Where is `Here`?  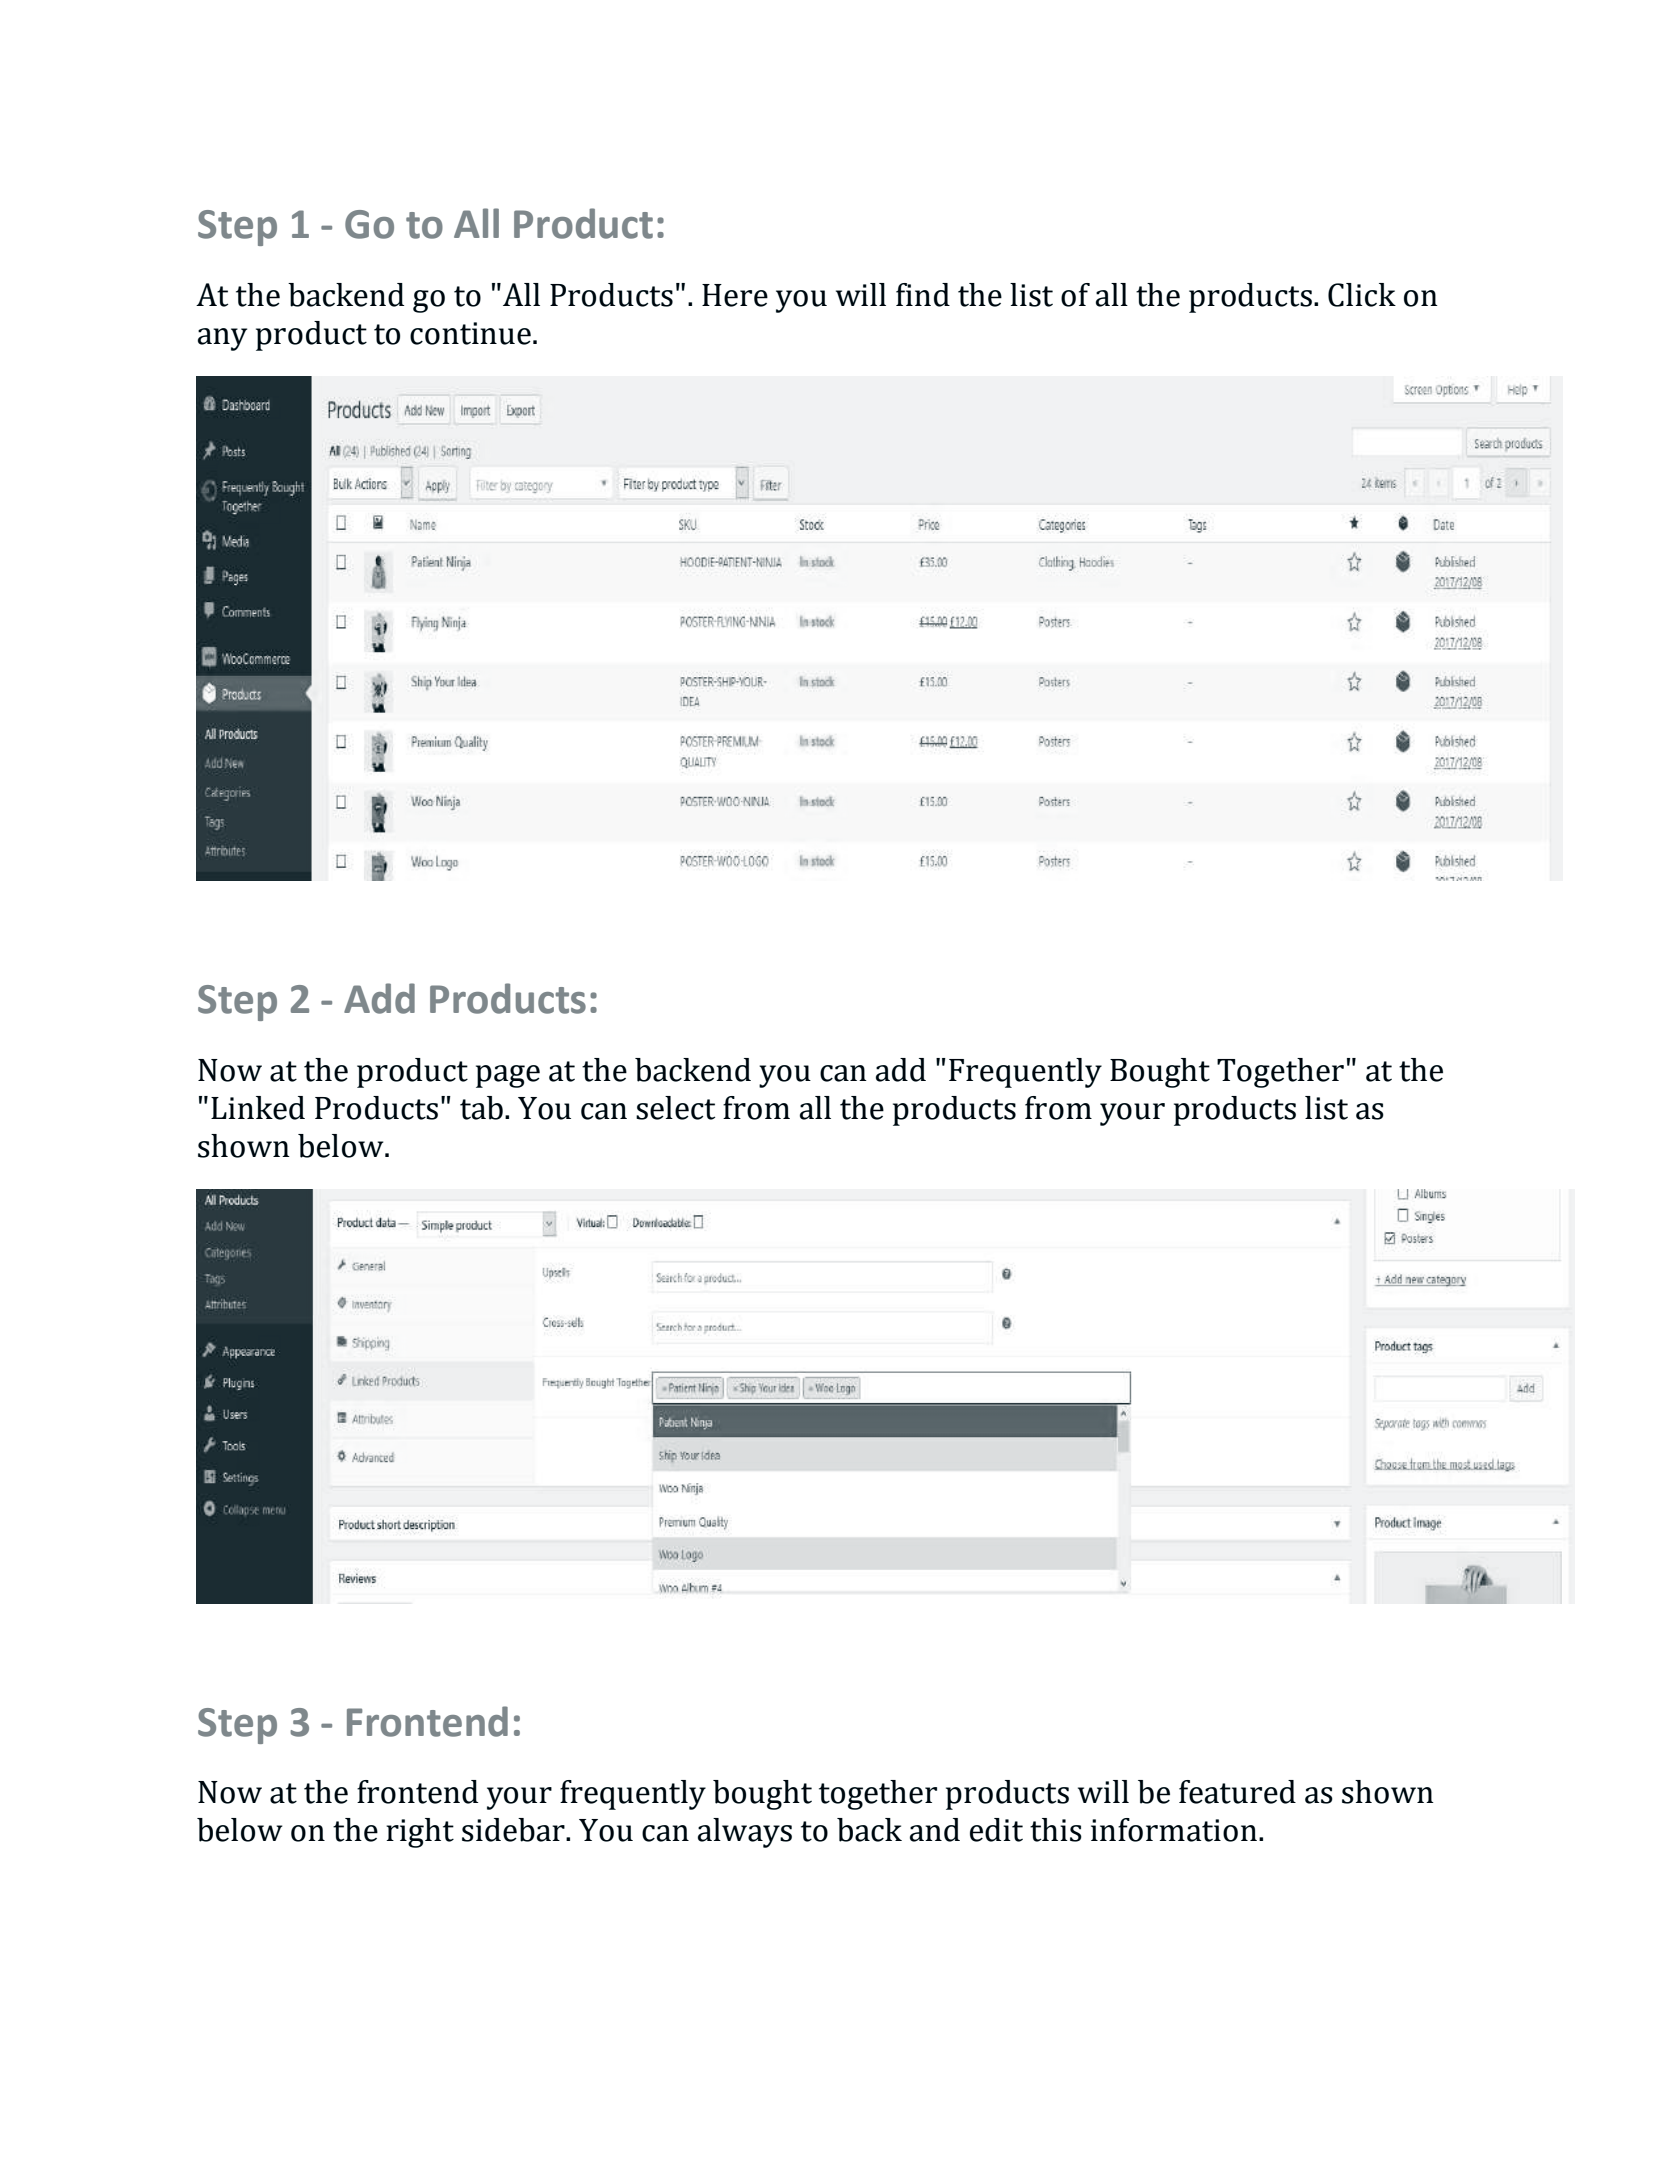 Here is located at coordinates (735, 295).
